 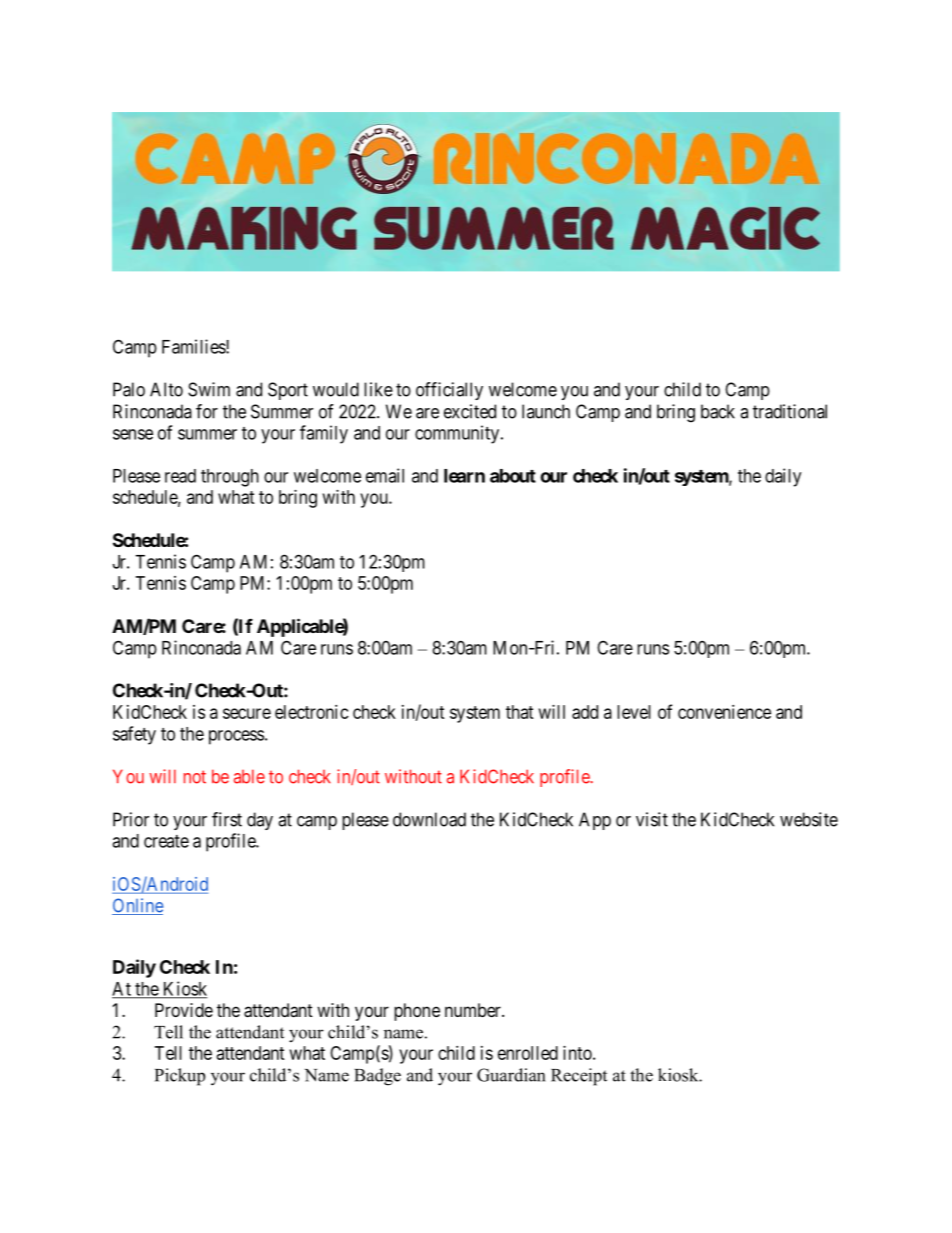 What do you see at coordinates (429, 819) in the document?
I see `download` at bounding box center [429, 819].
